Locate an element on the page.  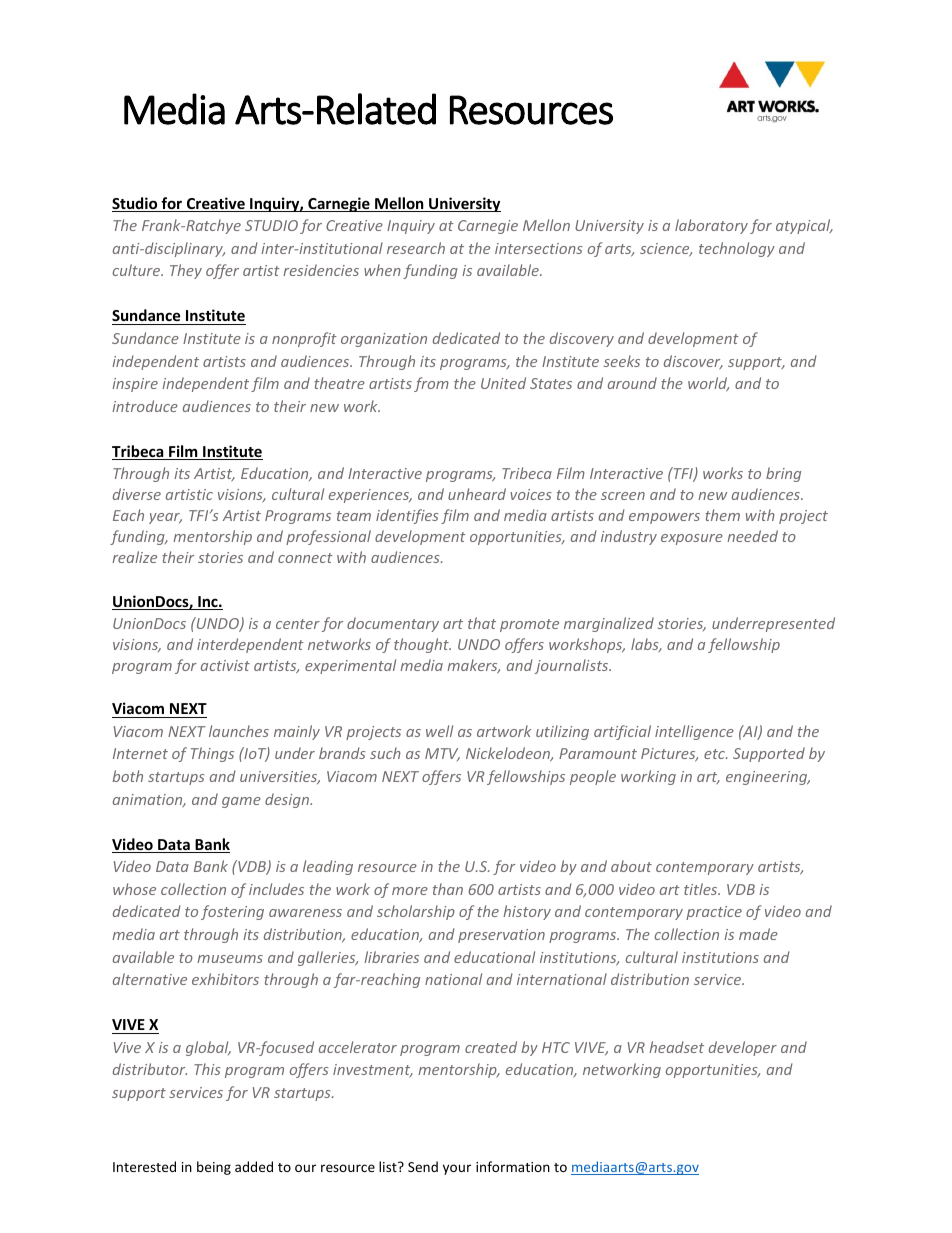
your is located at coordinates (457, 1169).
